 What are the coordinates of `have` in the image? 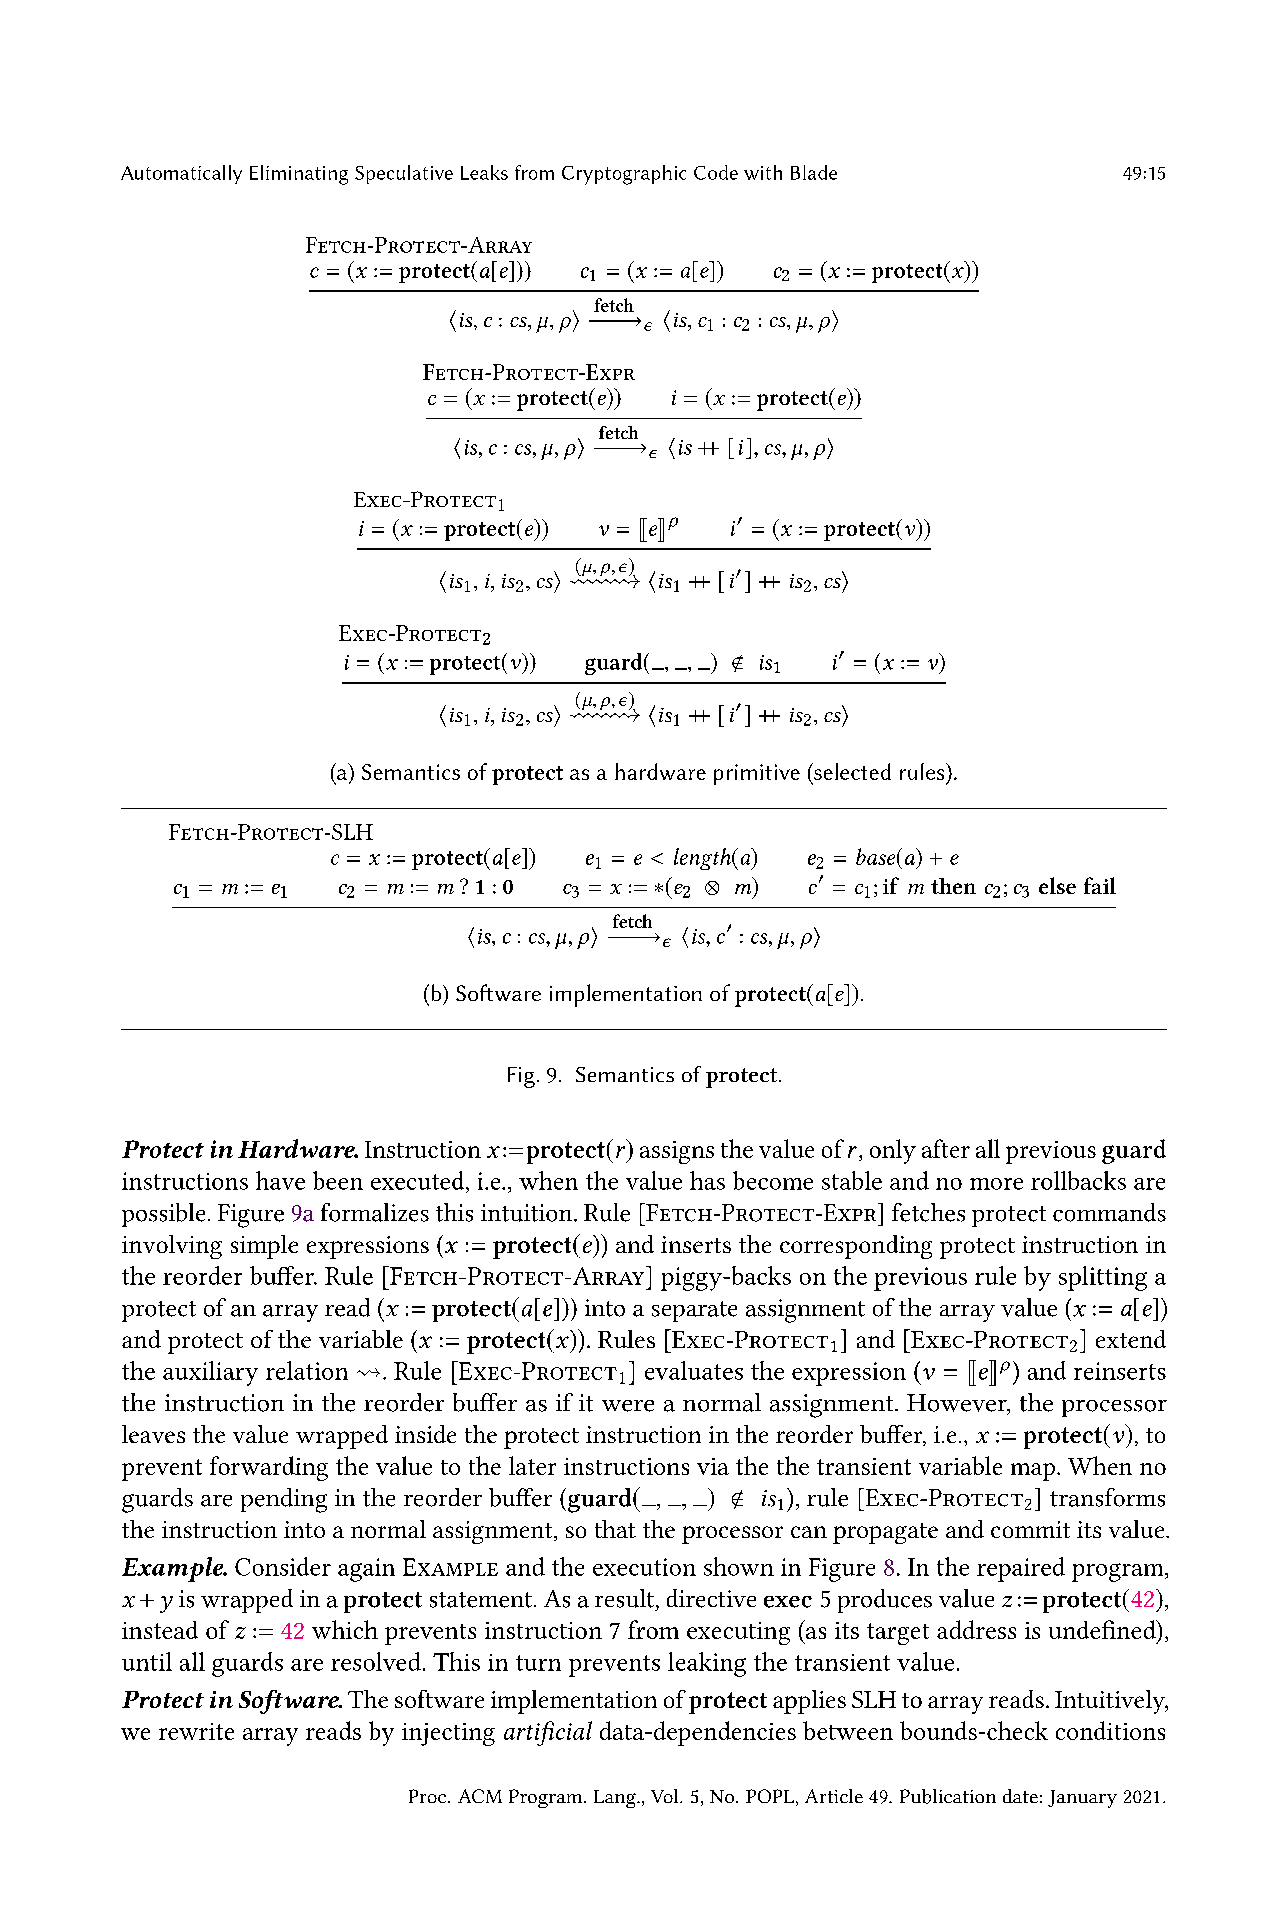 It's located at (280, 1180).
